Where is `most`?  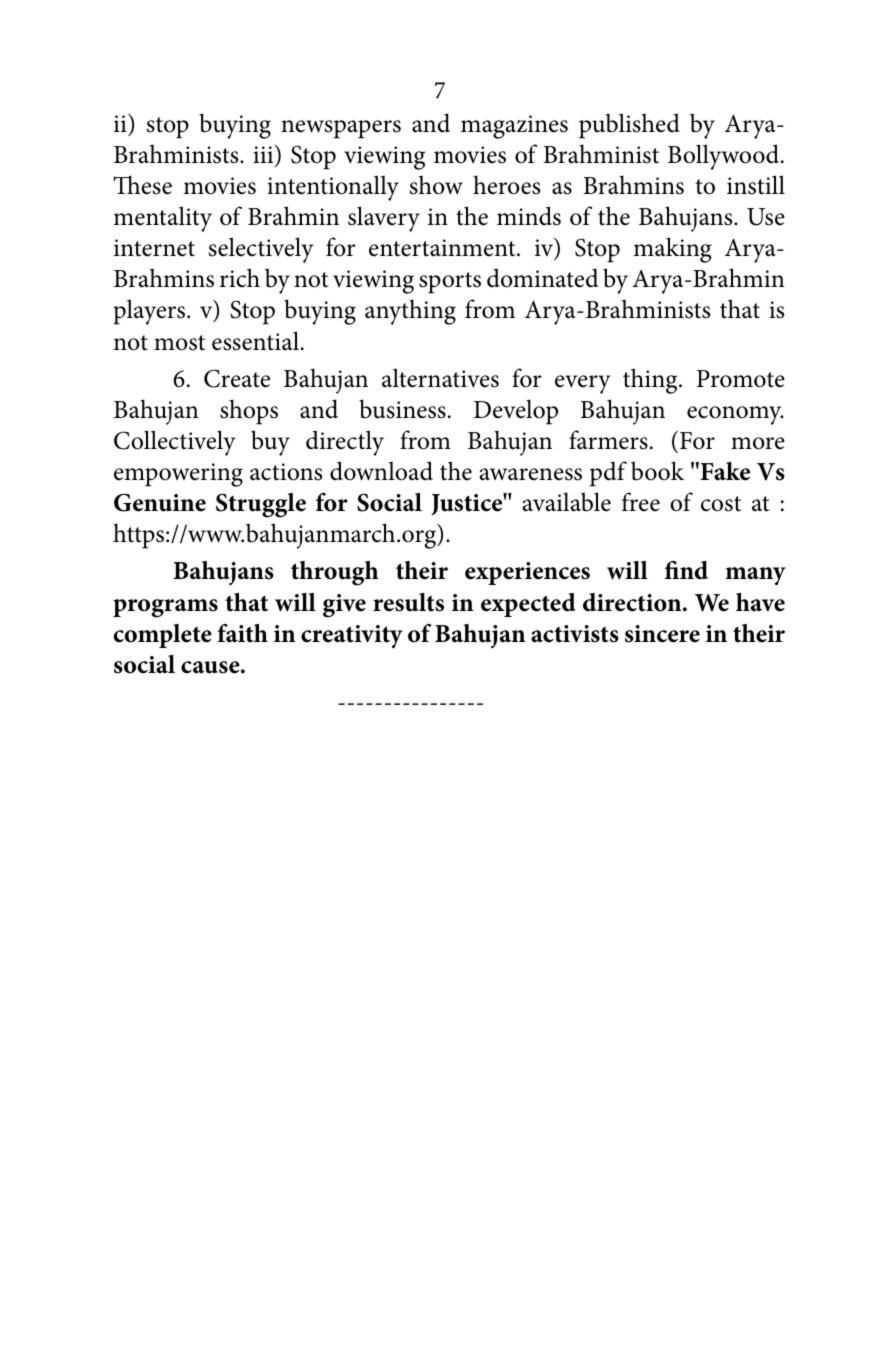
most is located at coordinates (179, 343).
